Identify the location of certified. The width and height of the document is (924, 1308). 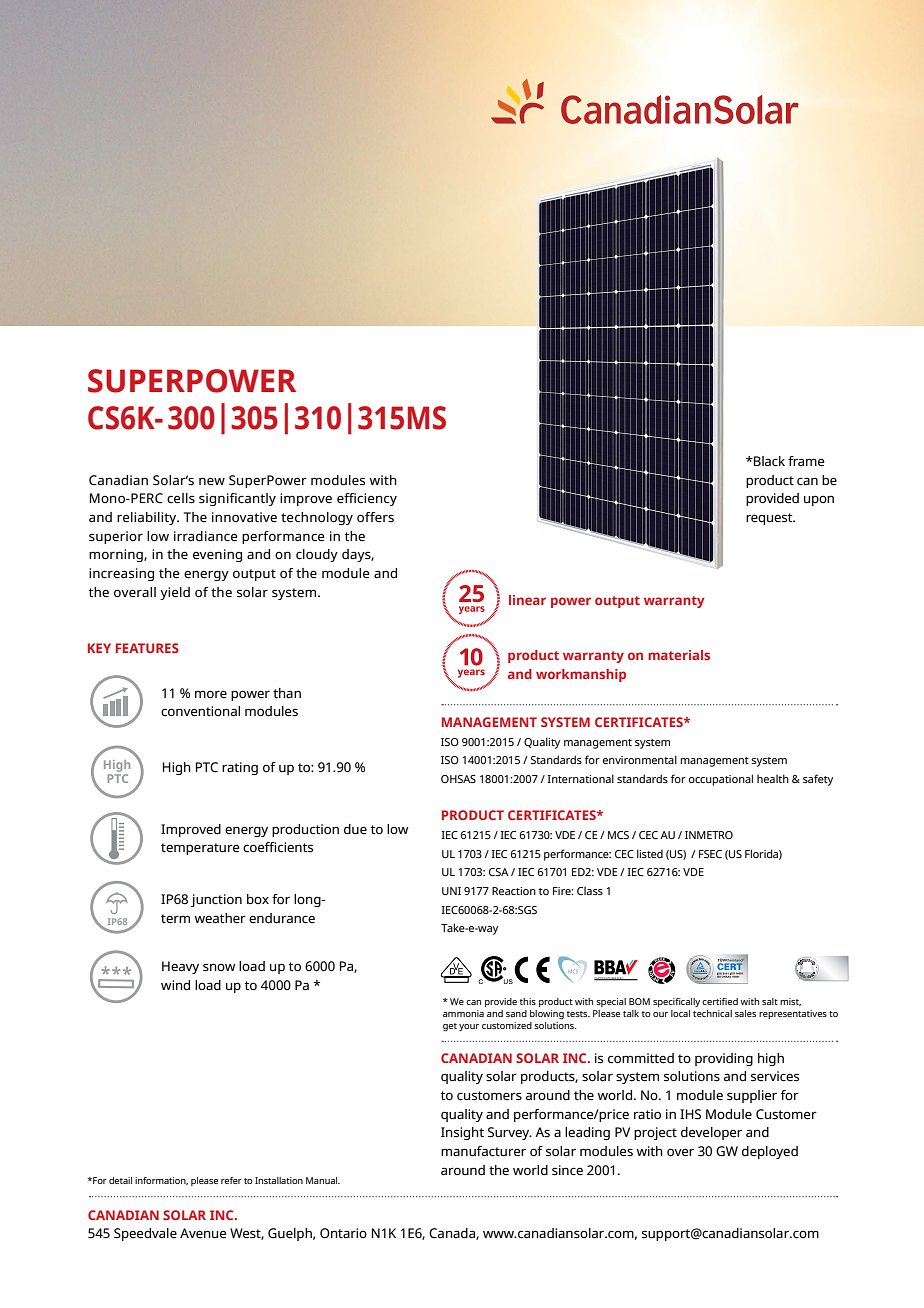
(720, 1001).
